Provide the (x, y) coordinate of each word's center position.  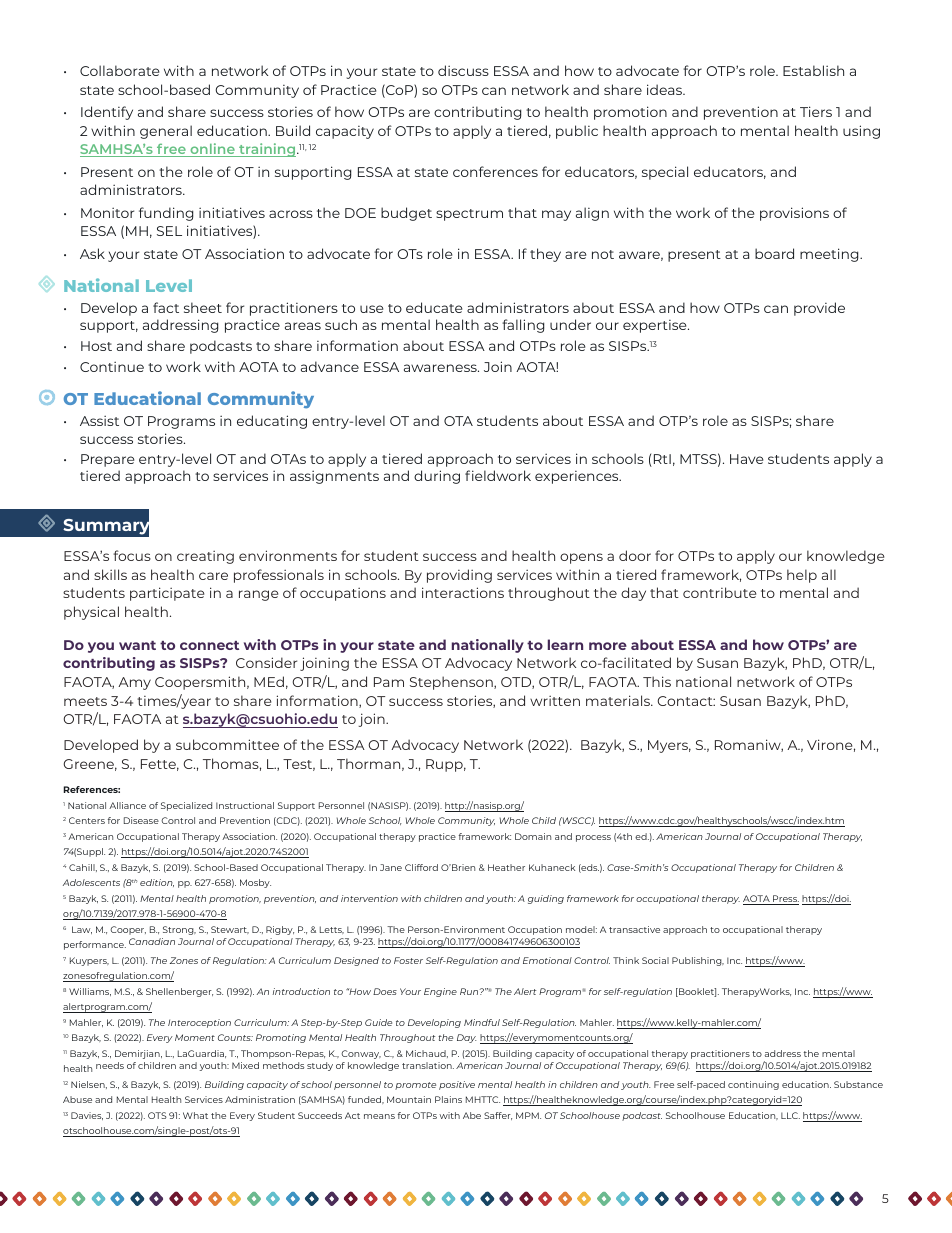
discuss (463, 70)
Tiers (816, 111)
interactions (463, 592)
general (166, 132)
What (195, 1115)
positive (457, 1085)
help (802, 576)
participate (167, 594)
